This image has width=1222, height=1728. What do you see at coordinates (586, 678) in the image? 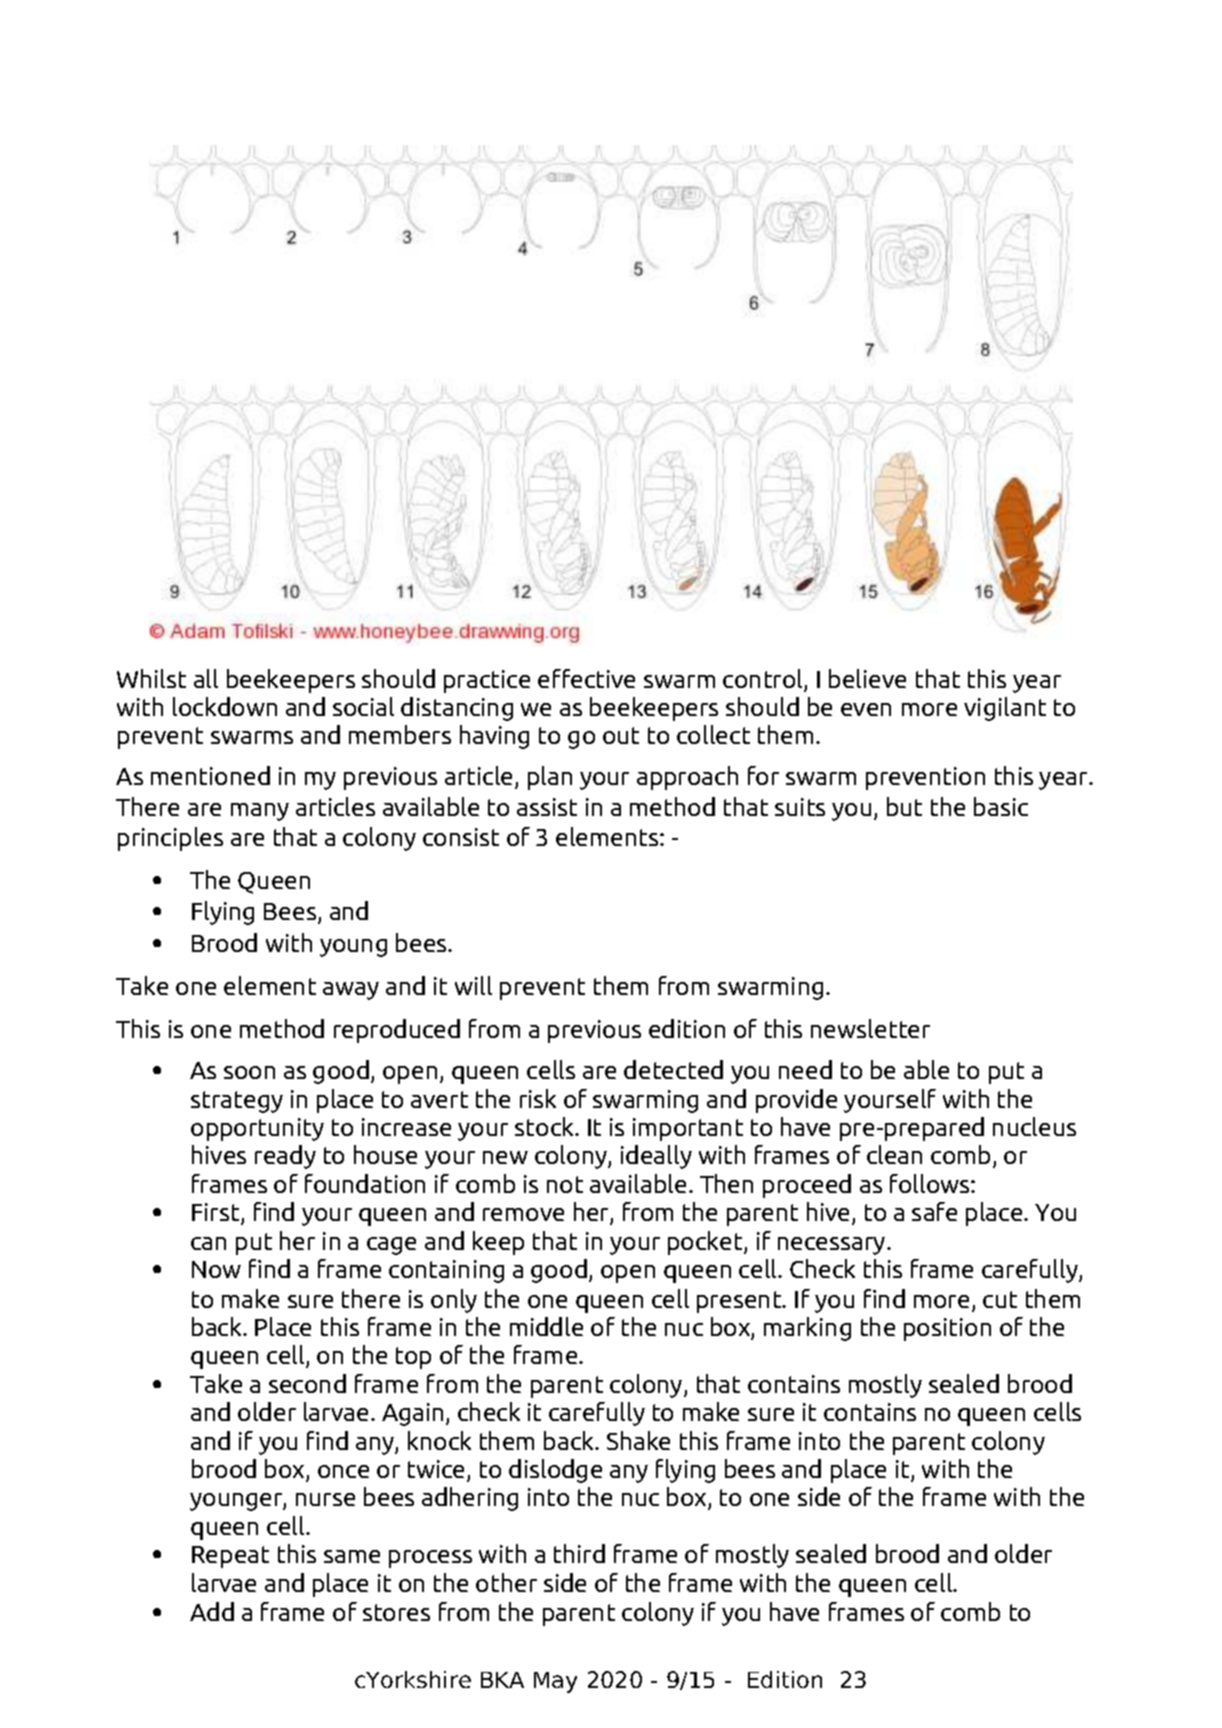
I see `effective` at bounding box center [586, 678].
